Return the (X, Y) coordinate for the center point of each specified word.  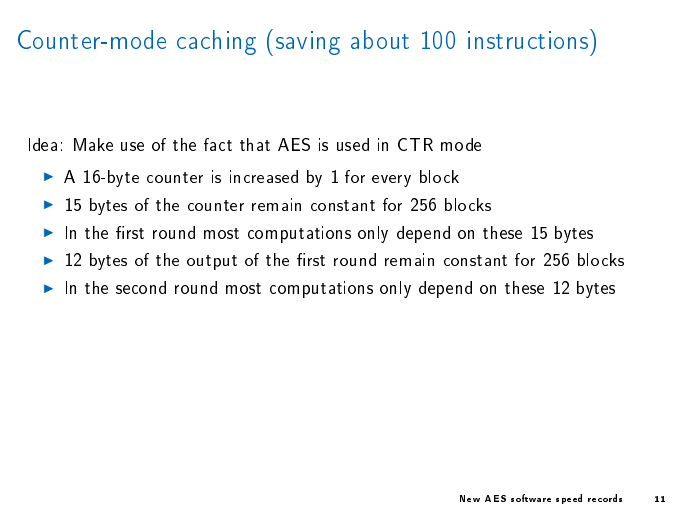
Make (93, 144)
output (212, 262)
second (141, 287)
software (531, 498)
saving (308, 43)
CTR (415, 144)
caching (216, 42)
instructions (529, 39)
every (391, 181)
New (470, 498)
